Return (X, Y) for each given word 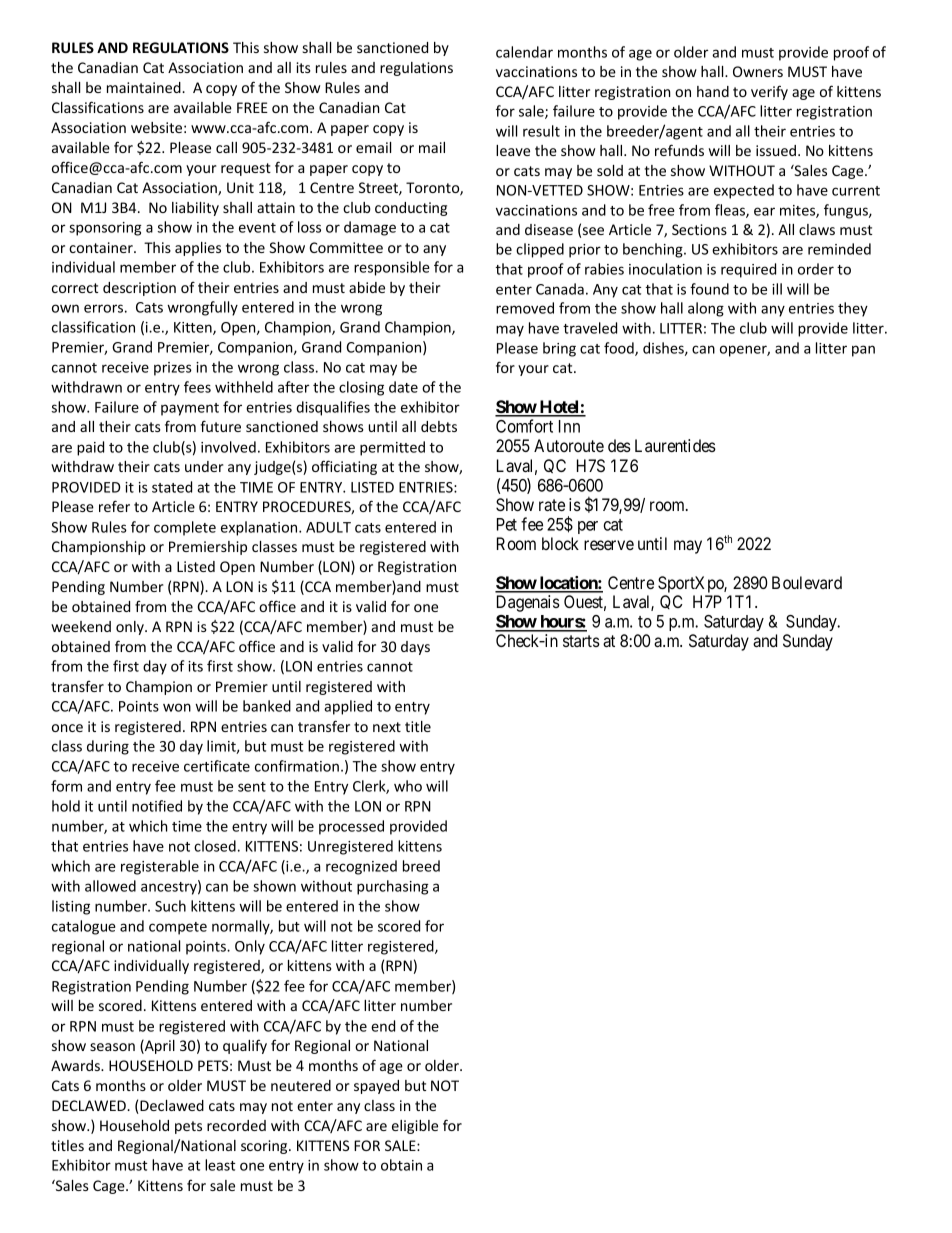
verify (769, 92)
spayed (376, 1087)
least (220, 1165)
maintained (145, 87)
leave (513, 150)
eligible (415, 1127)
